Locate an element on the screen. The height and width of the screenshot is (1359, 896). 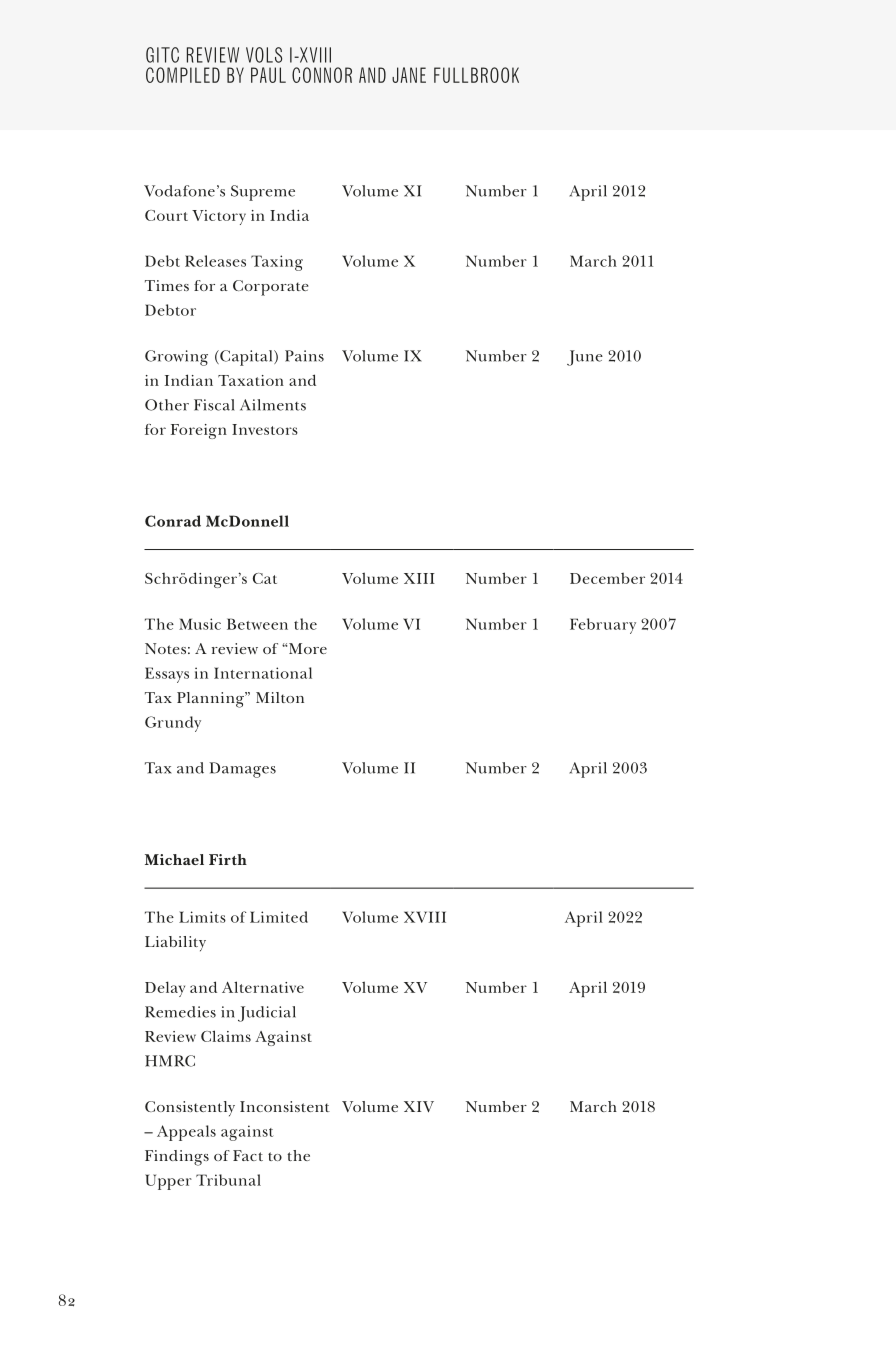
Milton is located at coordinates (280, 697).
